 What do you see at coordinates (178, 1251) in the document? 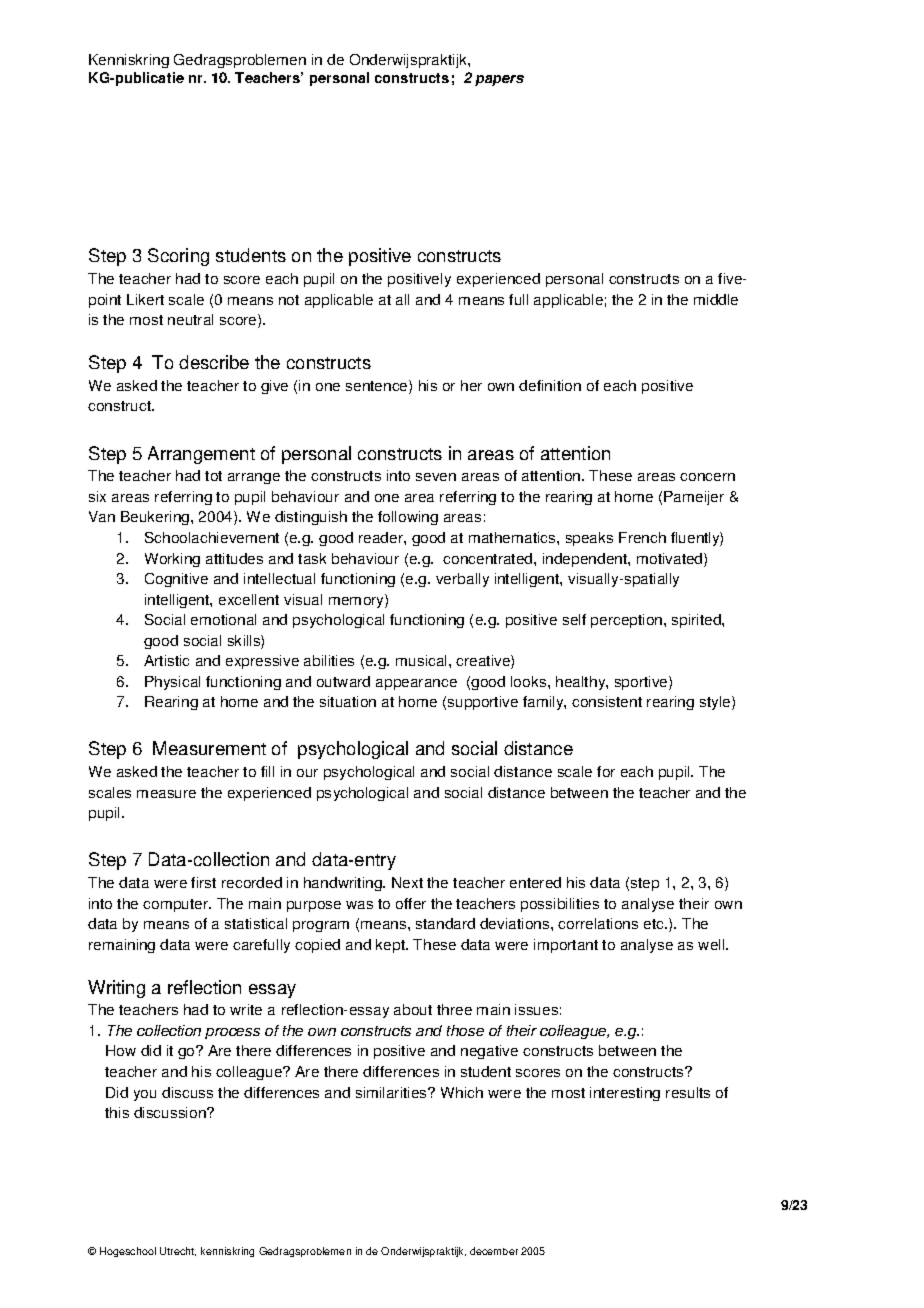
I see `Utrecht` at bounding box center [178, 1251].
